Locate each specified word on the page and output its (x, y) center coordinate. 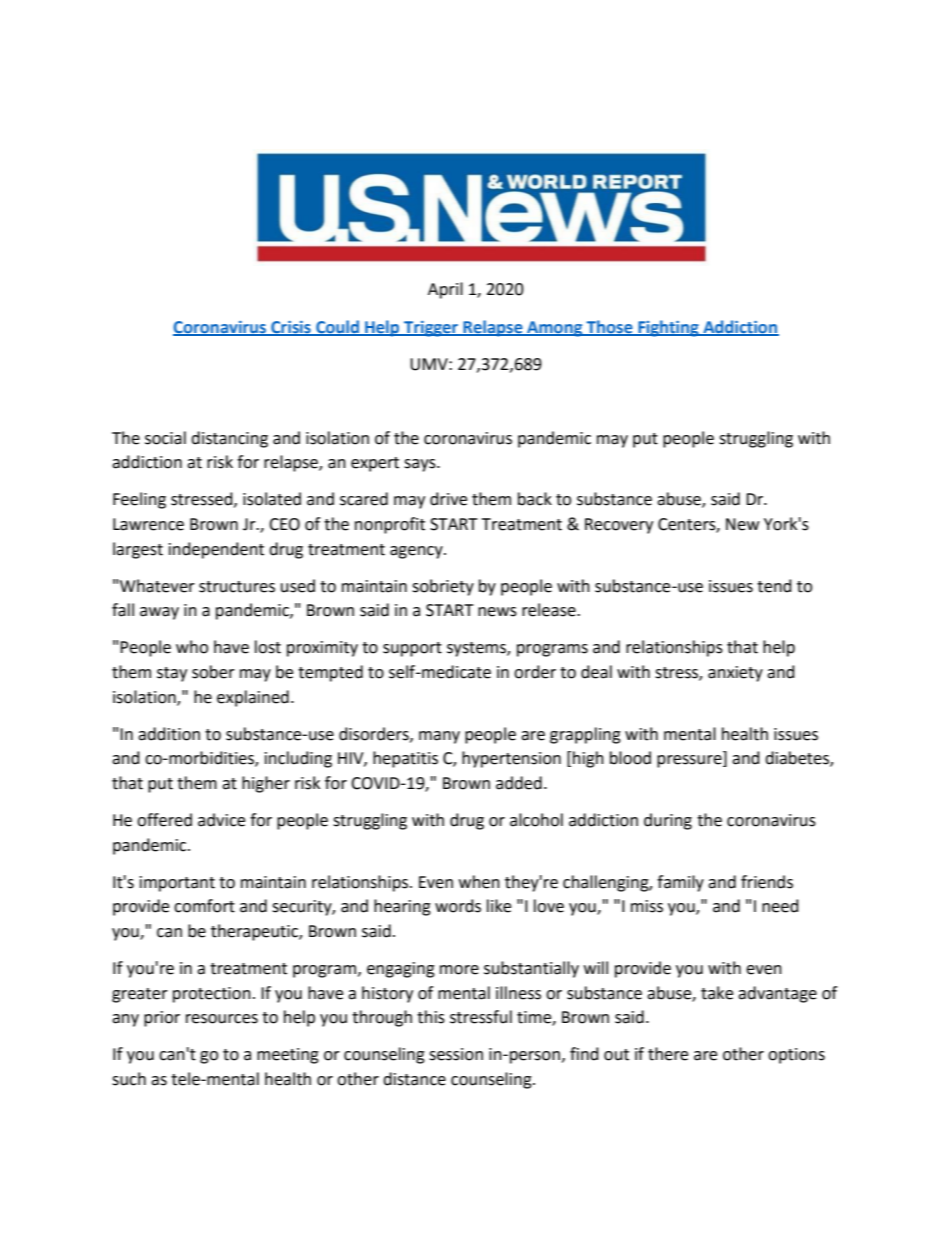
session (456, 1054)
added (519, 783)
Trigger (431, 329)
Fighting (668, 328)
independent (216, 550)
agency (417, 552)
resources (222, 1019)
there (668, 1054)
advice (221, 820)
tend (774, 586)
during (668, 821)
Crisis (291, 328)
